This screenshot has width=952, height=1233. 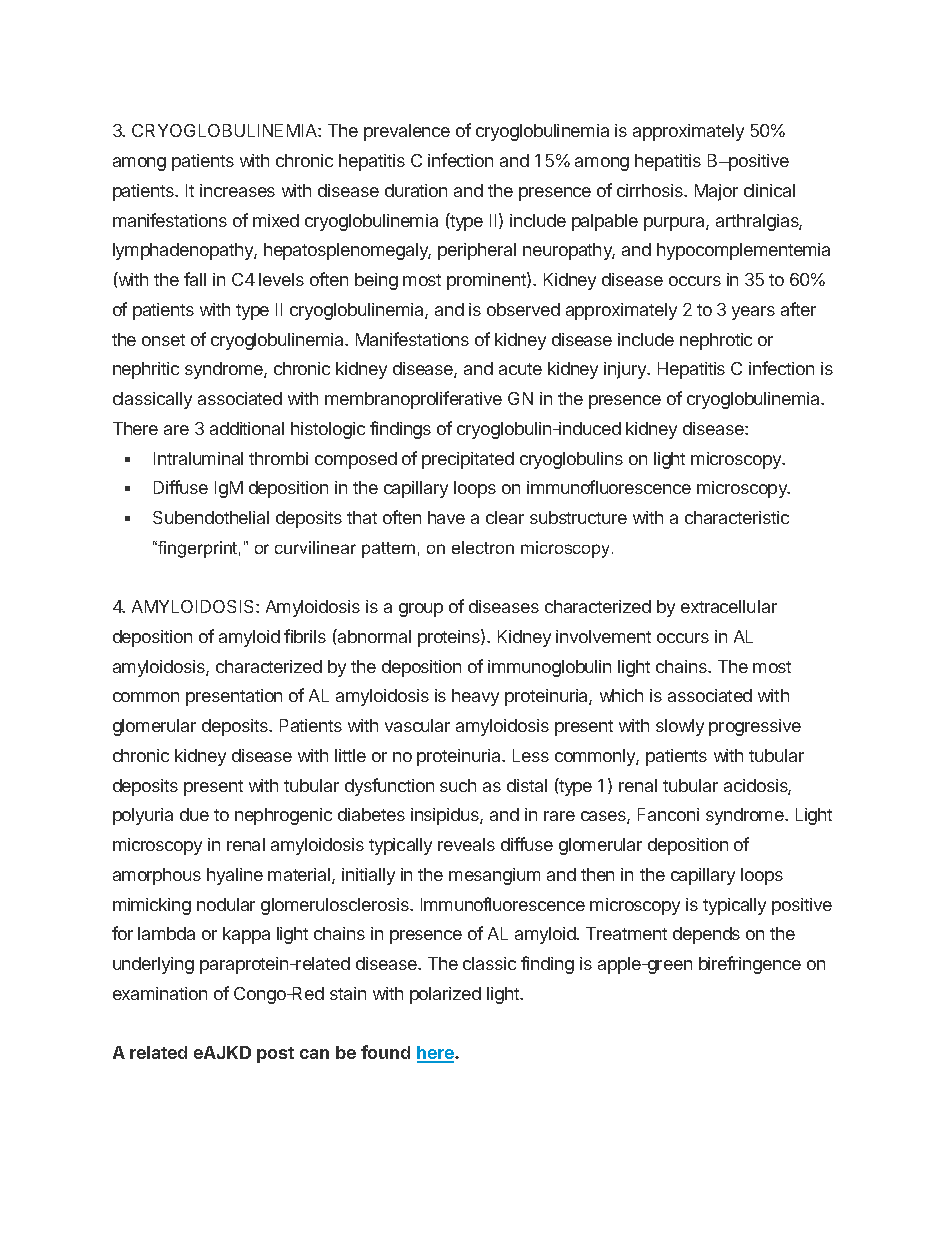 I want to click on nephritic, so click(x=146, y=370).
